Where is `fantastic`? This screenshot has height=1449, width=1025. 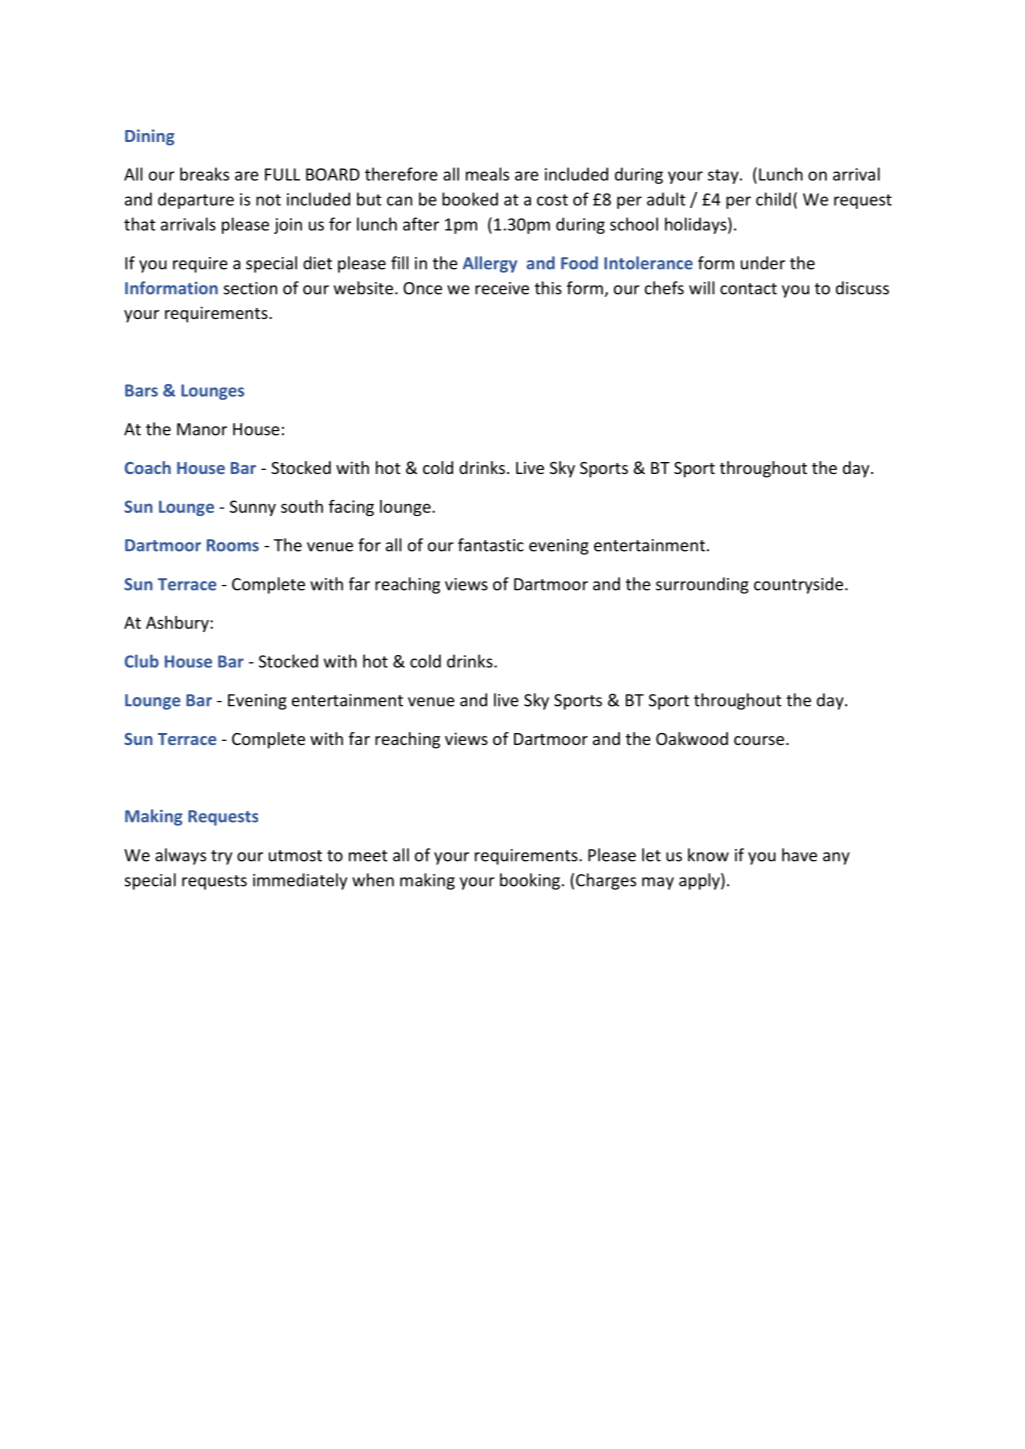 fantastic is located at coordinates (491, 545).
